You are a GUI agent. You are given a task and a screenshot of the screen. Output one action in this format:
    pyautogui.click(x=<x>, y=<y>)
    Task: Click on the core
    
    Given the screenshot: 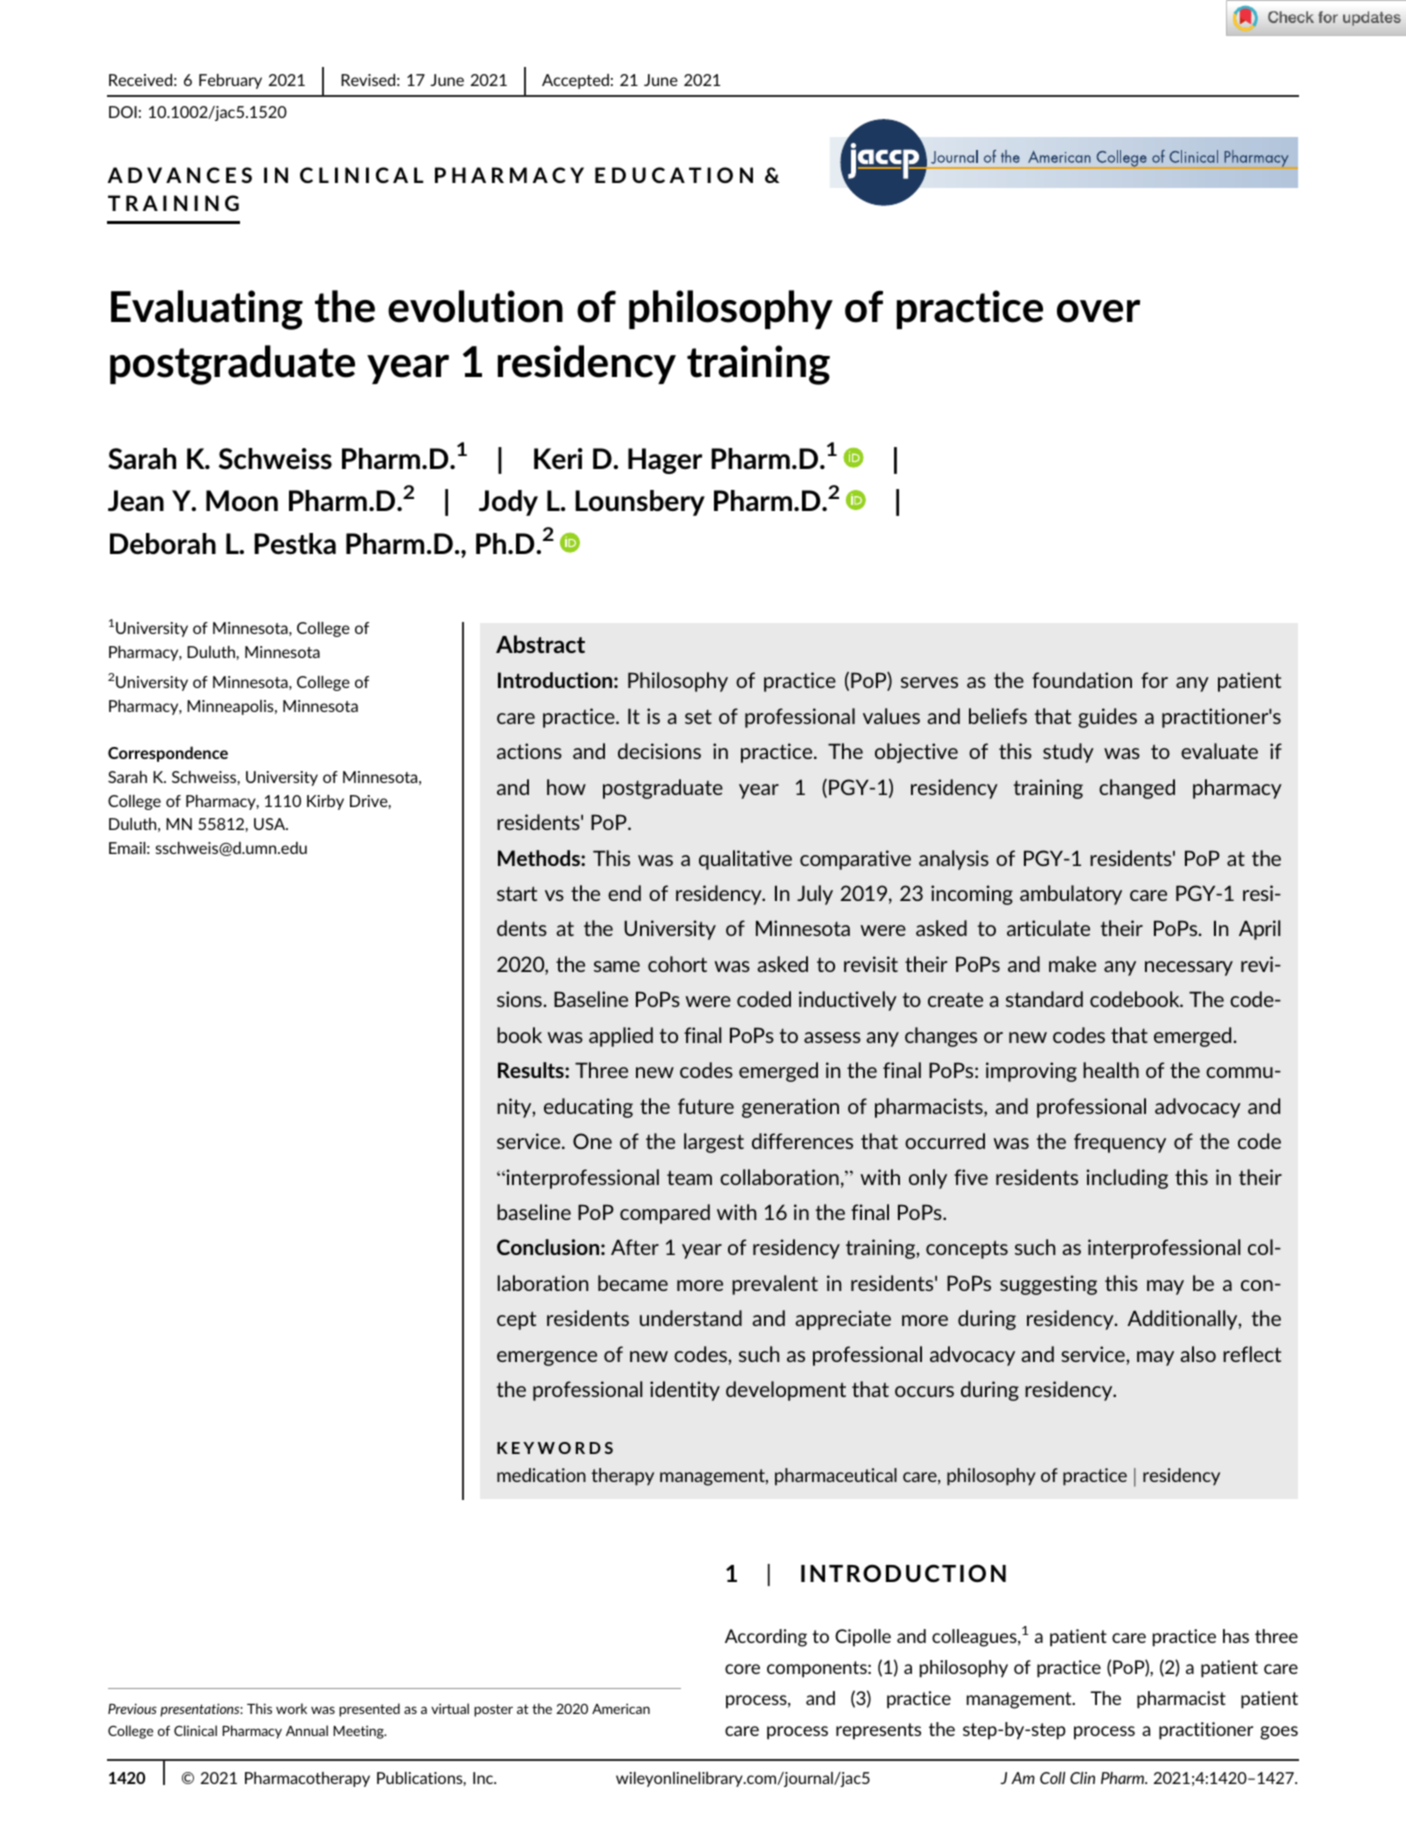 What is the action you would take?
    pyautogui.click(x=742, y=1669)
